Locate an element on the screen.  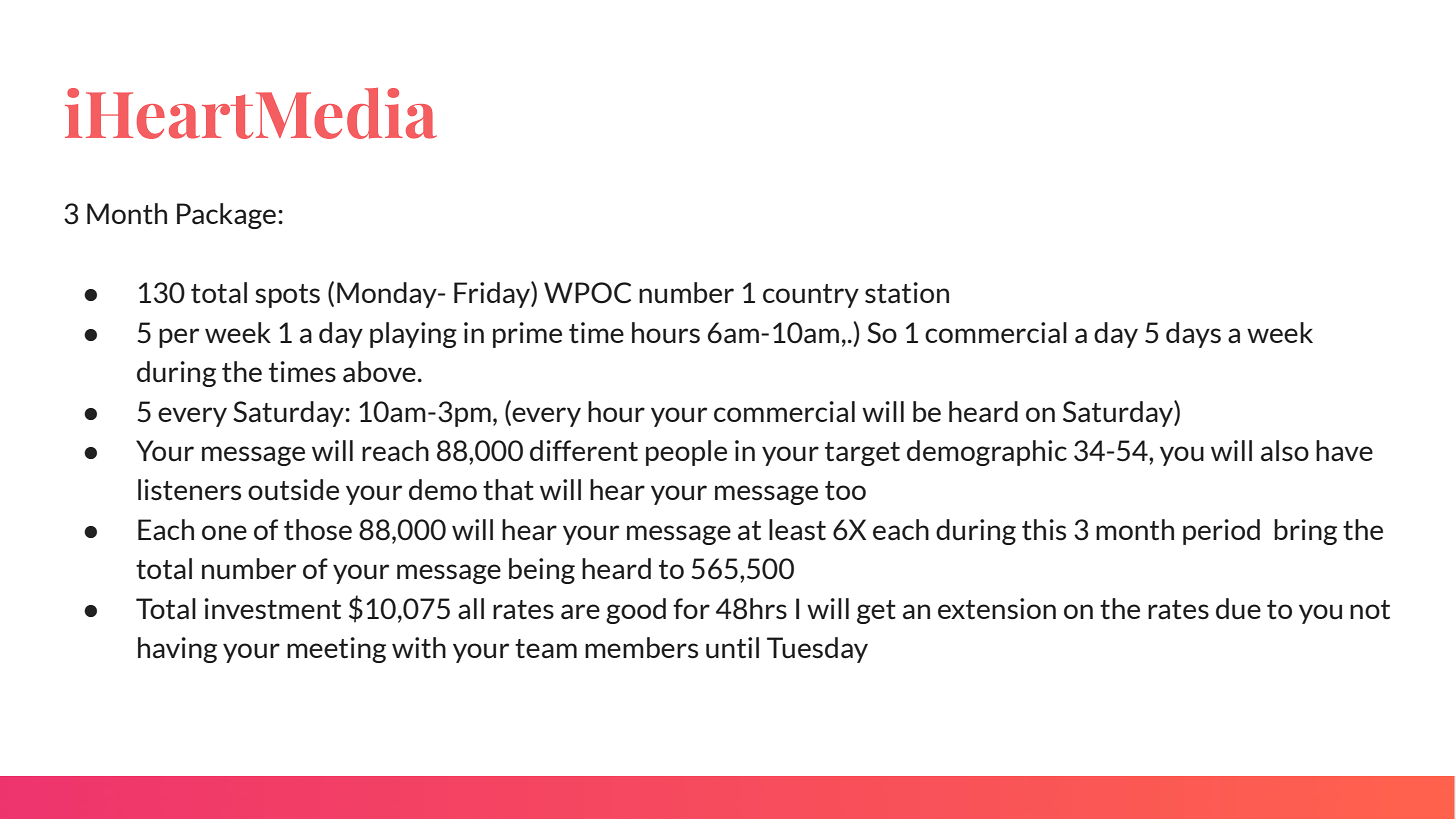
least is located at coordinates (797, 530).
